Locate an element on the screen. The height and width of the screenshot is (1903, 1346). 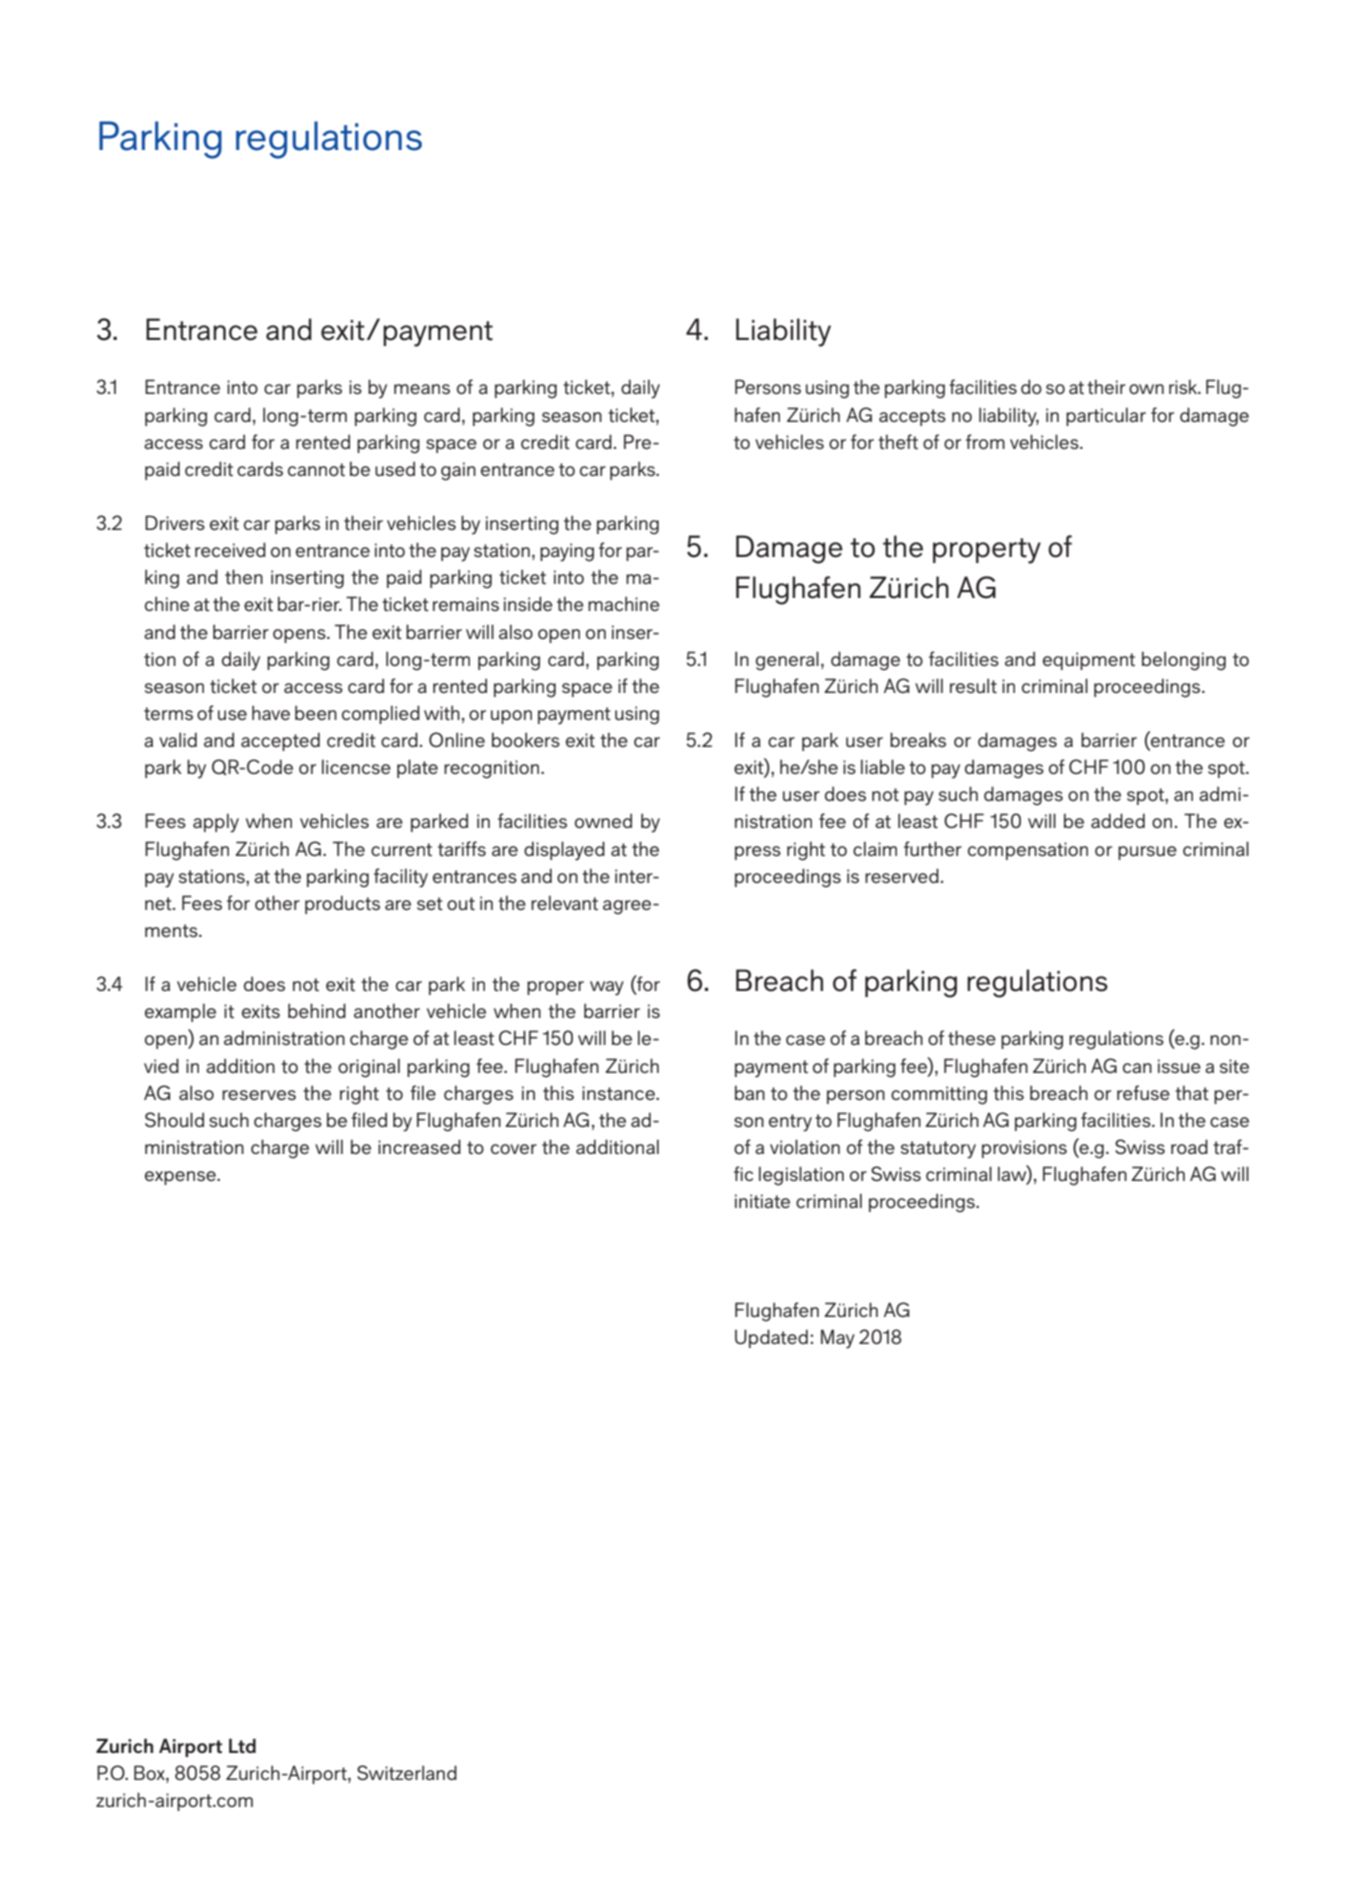
cannot is located at coordinates (316, 469).
